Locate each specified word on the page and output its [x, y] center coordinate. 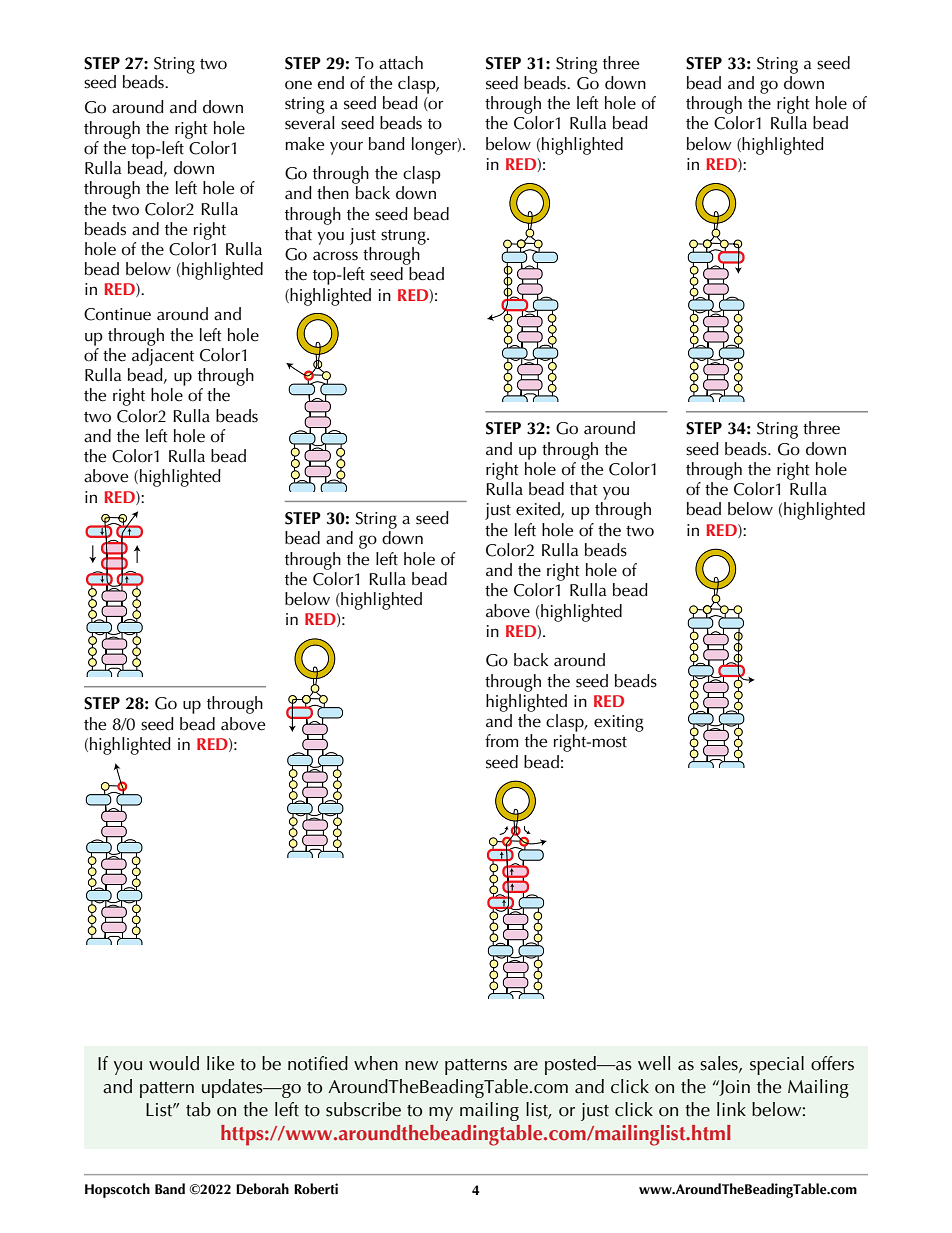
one [298, 85]
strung [404, 237]
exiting [619, 723]
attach [401, 63]
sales [720, 1064]
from [501, 741]
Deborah [262, 1189]
